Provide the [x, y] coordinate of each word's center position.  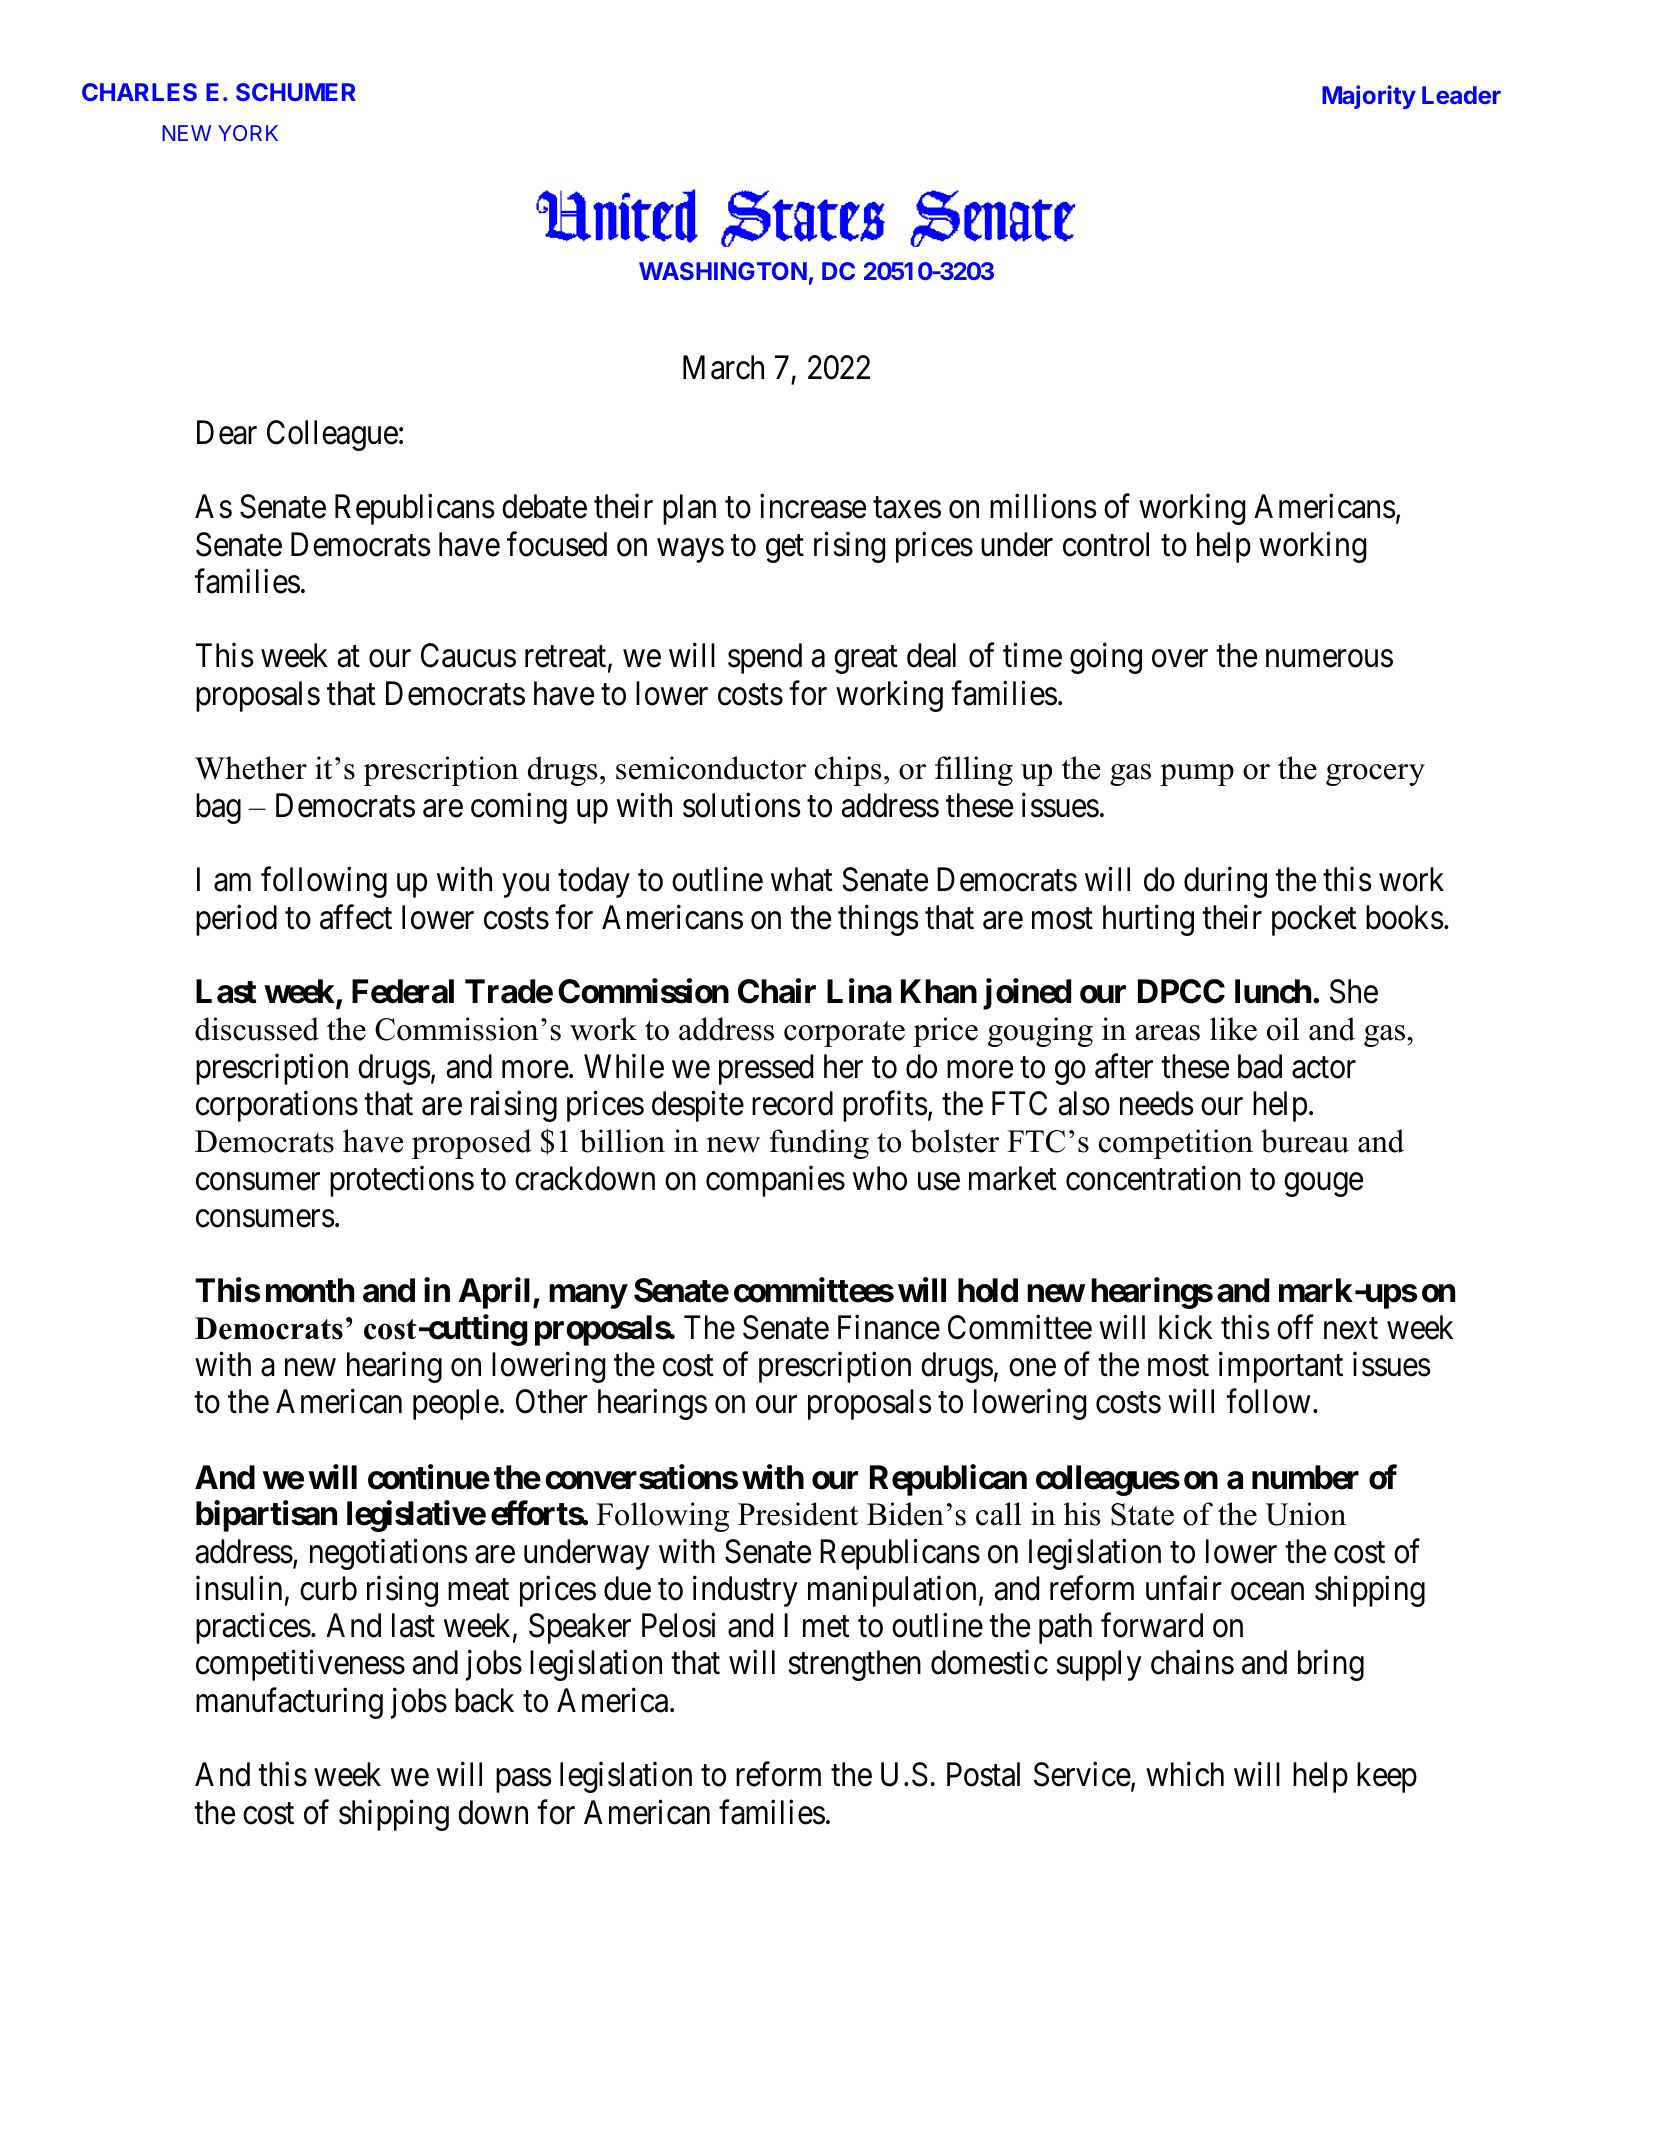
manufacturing [289, 1703]
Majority [1369, 97]
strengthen [854, 1665]
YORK [248, 133]
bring [1331, 1665]
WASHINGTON [723, 271]
